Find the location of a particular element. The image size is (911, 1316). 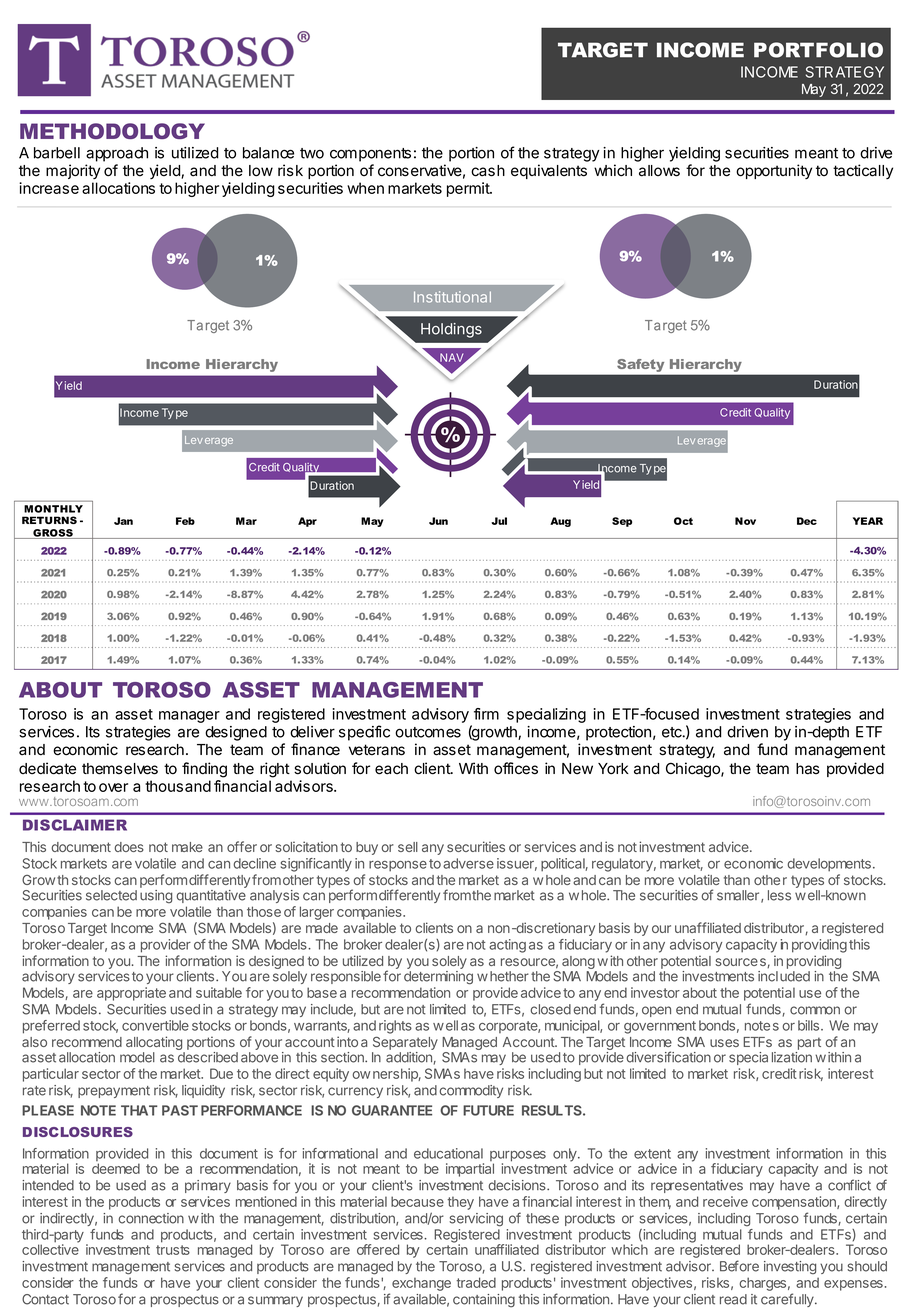

Jan is located at coordinates (123, 521).
